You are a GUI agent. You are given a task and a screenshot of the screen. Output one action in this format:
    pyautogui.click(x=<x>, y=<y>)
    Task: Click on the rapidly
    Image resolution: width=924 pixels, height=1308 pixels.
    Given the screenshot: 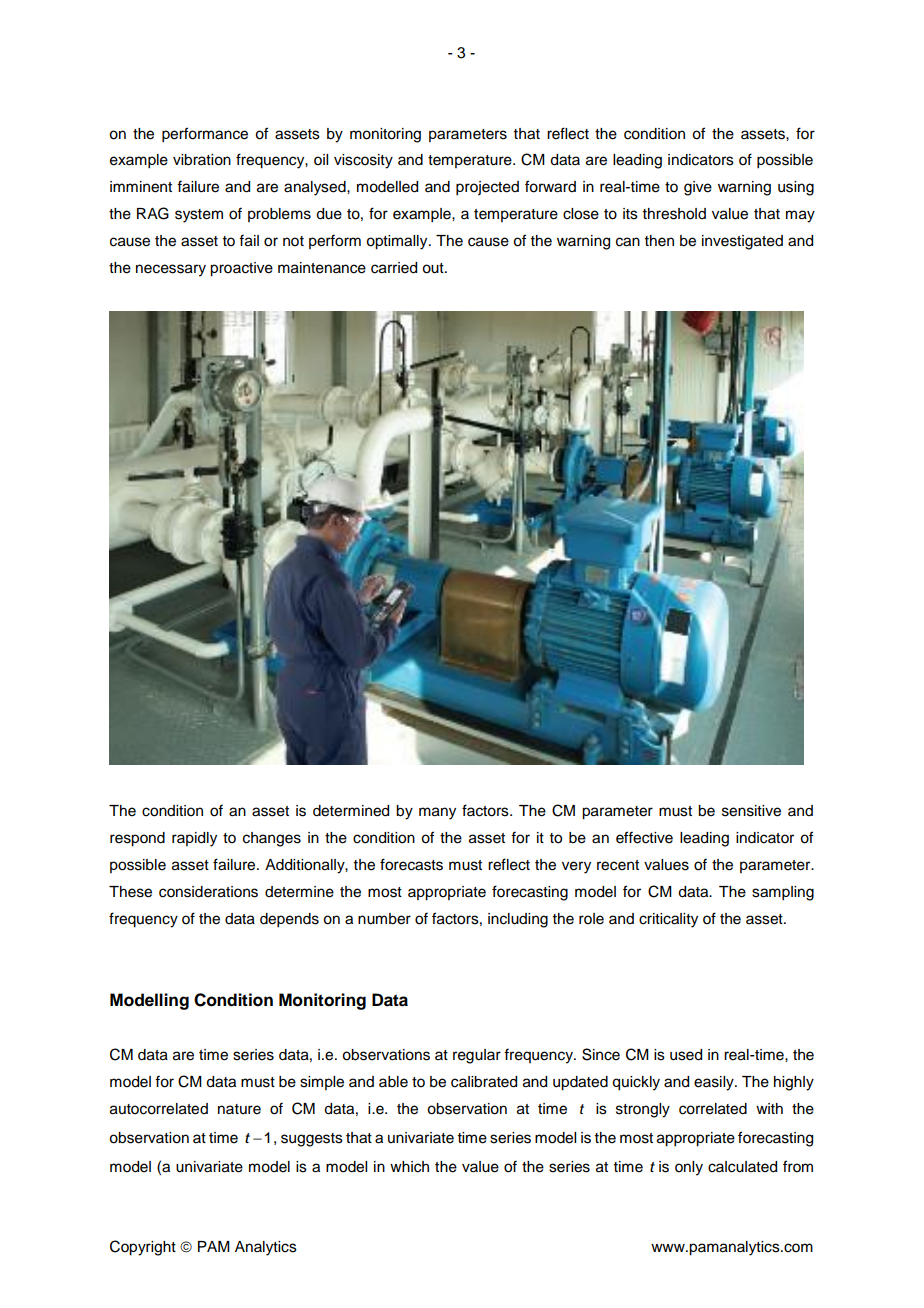 What is the action you would take?
    pyautogui.click(x=194, y=839)
